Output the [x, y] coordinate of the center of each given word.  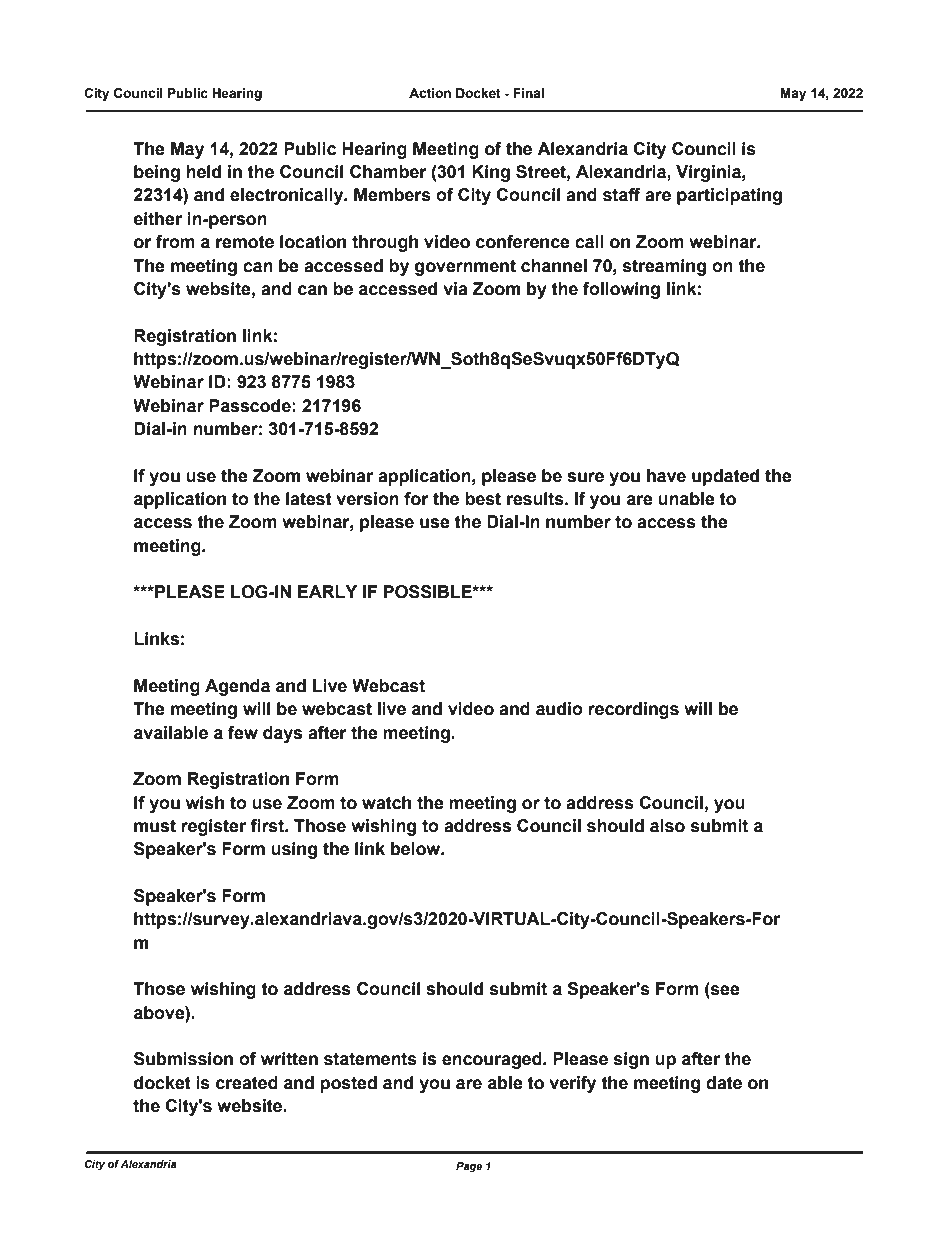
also [667, 826]
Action [430, 93]
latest [309, 499]
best [483, 499]
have [666, 476]
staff [622, 195]
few [243, 733]
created [247, 1083]
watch [386, 803]
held [203, 172]
